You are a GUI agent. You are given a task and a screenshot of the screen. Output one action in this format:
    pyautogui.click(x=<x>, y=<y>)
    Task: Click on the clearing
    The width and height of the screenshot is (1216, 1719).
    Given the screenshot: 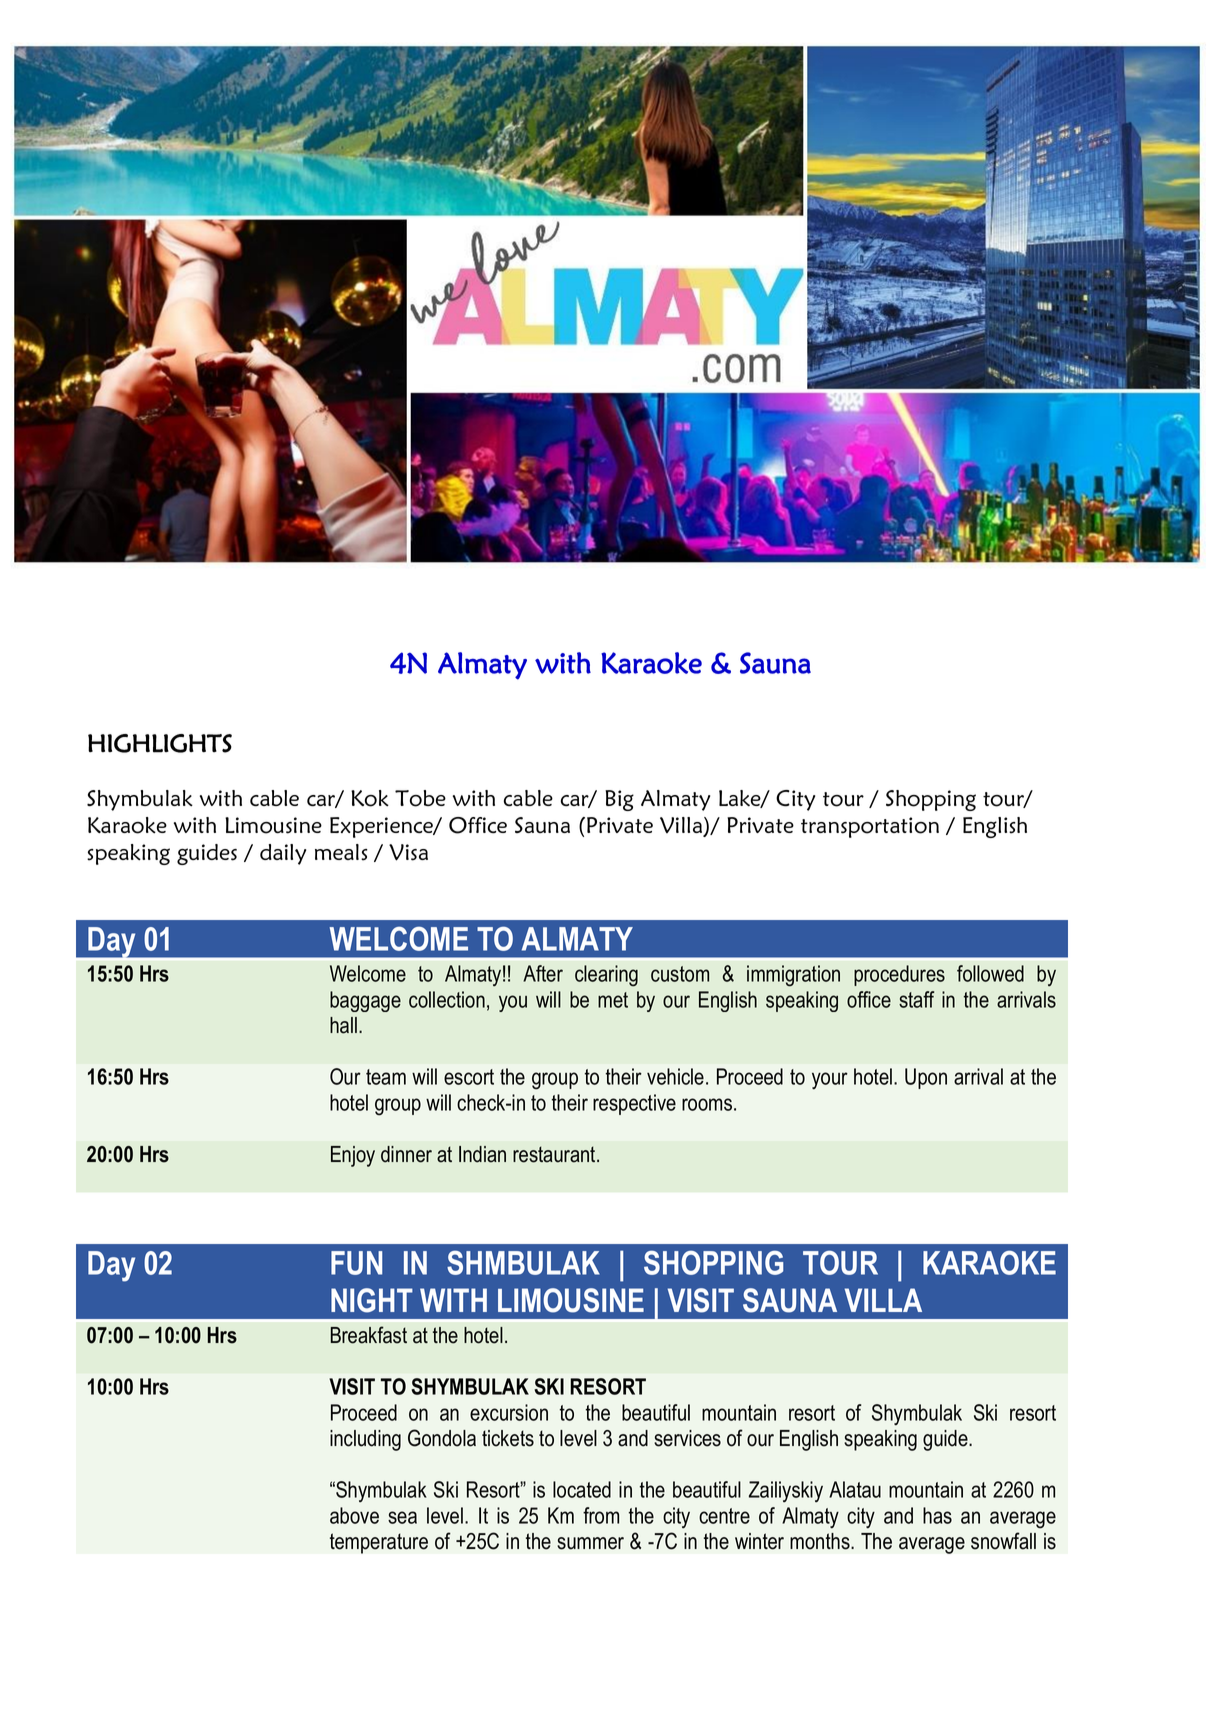 What is the action you would take?
    pyautogui.click(x=606, y=976)
